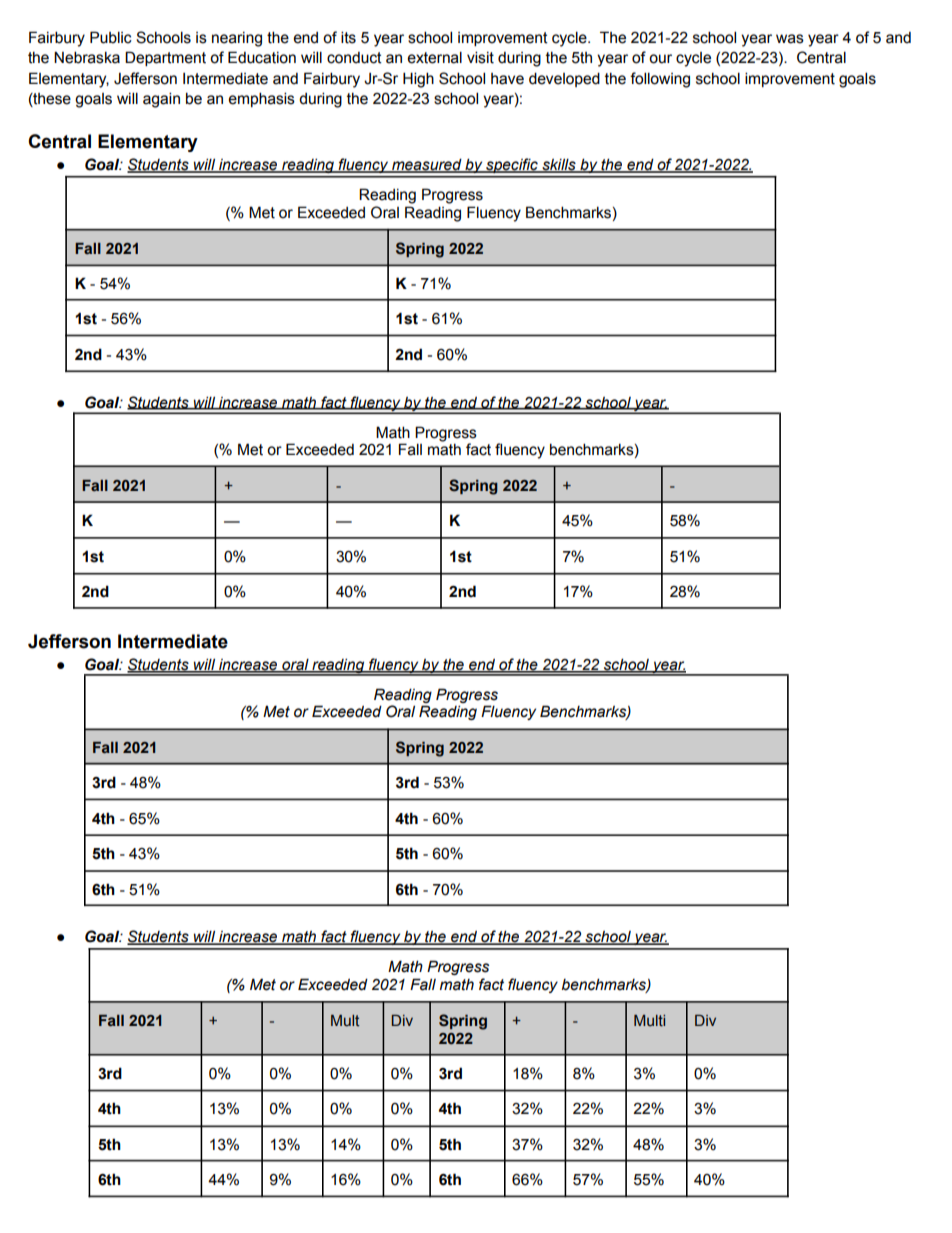 The width and height of the image is (952, 1233). I want to click on skills, so click(559, 165).
